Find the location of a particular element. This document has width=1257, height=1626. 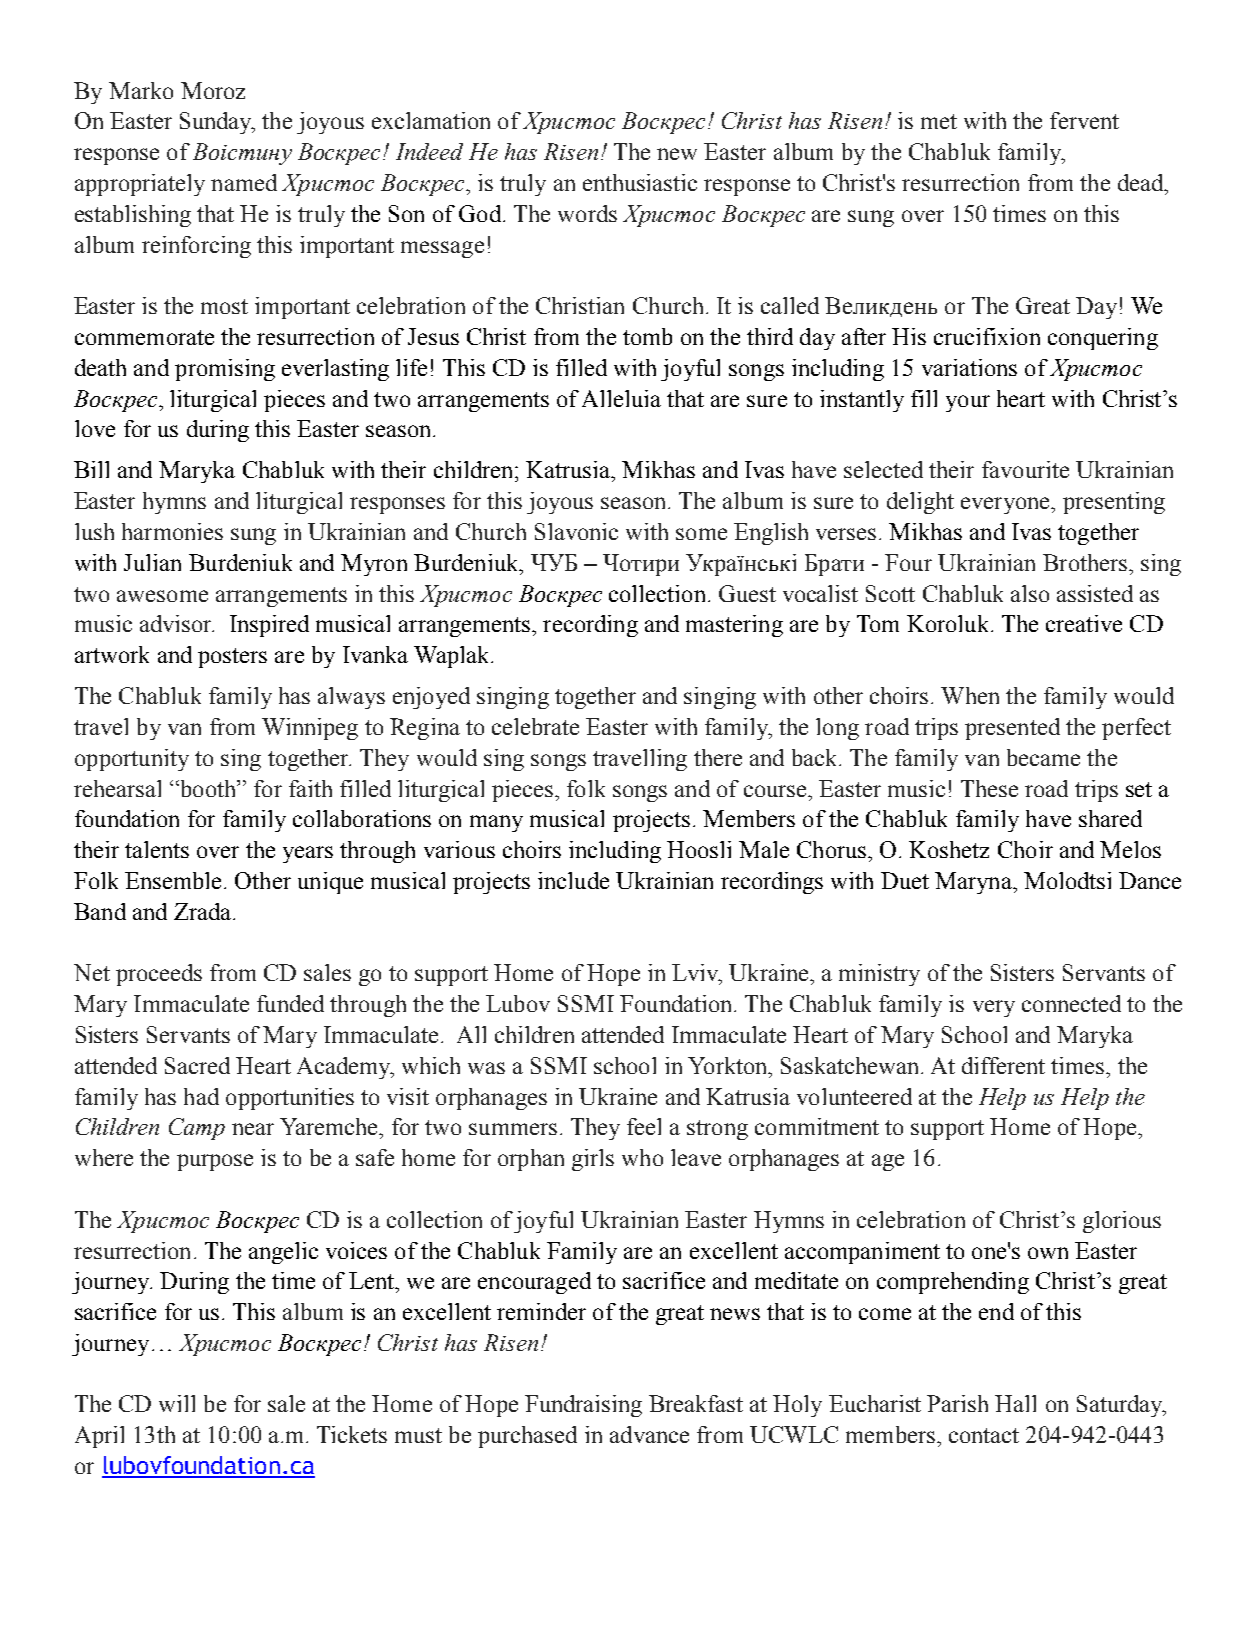

fervent is located at coordinates (1084, 120).
